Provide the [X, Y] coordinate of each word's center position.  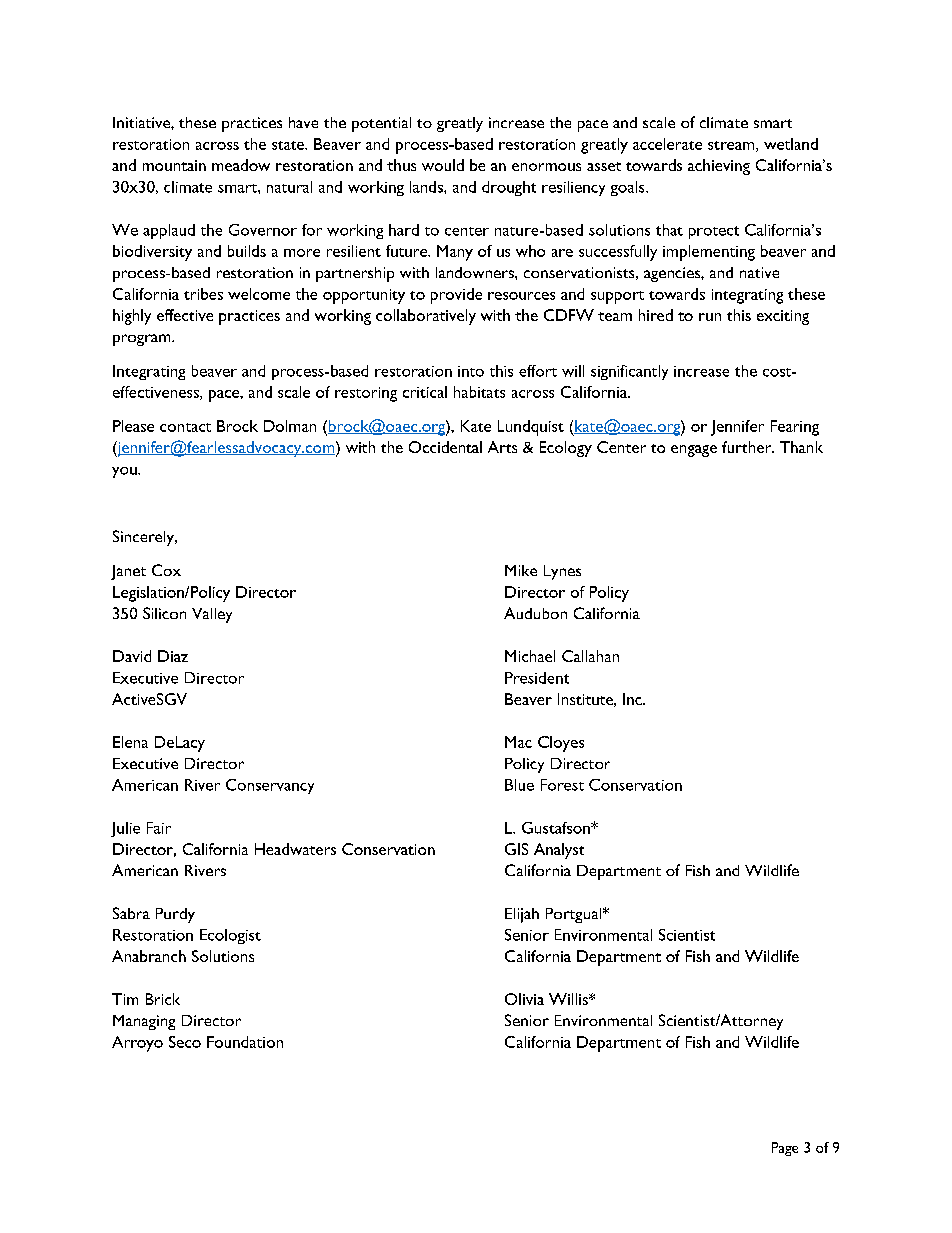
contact [185, 427]
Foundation [245, 1042]
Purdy [175, 915]
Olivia [524, 999]
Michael [530, 656]
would [443, 165]
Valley [212, 615]
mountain [174, 165]
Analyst [559, 851]
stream [732, 146]
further [748, 447]
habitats [479, 392]
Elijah [522, 915]
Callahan [590, 656]
